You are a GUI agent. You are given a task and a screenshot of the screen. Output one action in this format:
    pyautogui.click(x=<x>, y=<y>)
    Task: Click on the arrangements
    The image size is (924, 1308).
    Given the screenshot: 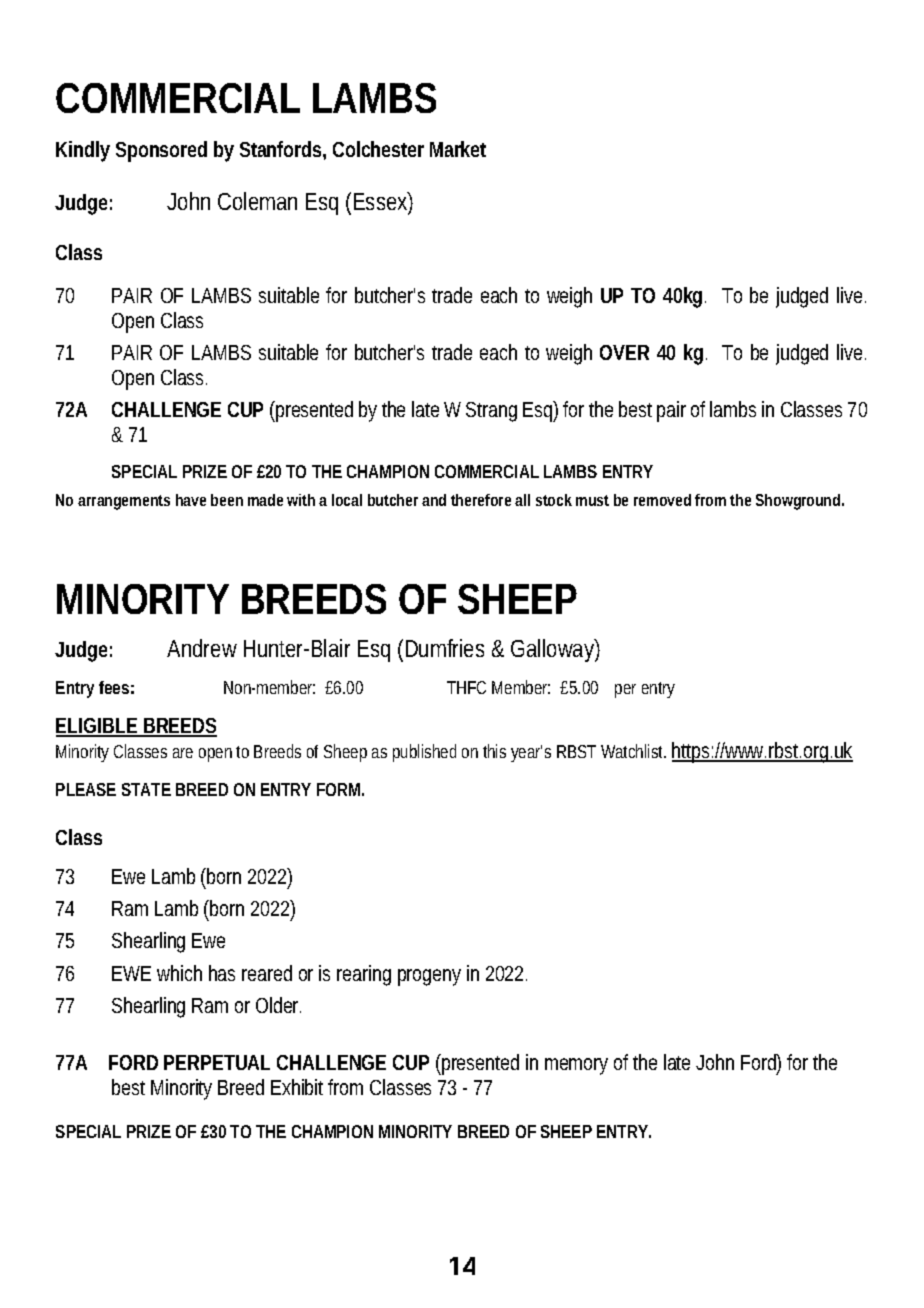 What is the action you would take?
    pyautogui.click(x=124, y=502)
